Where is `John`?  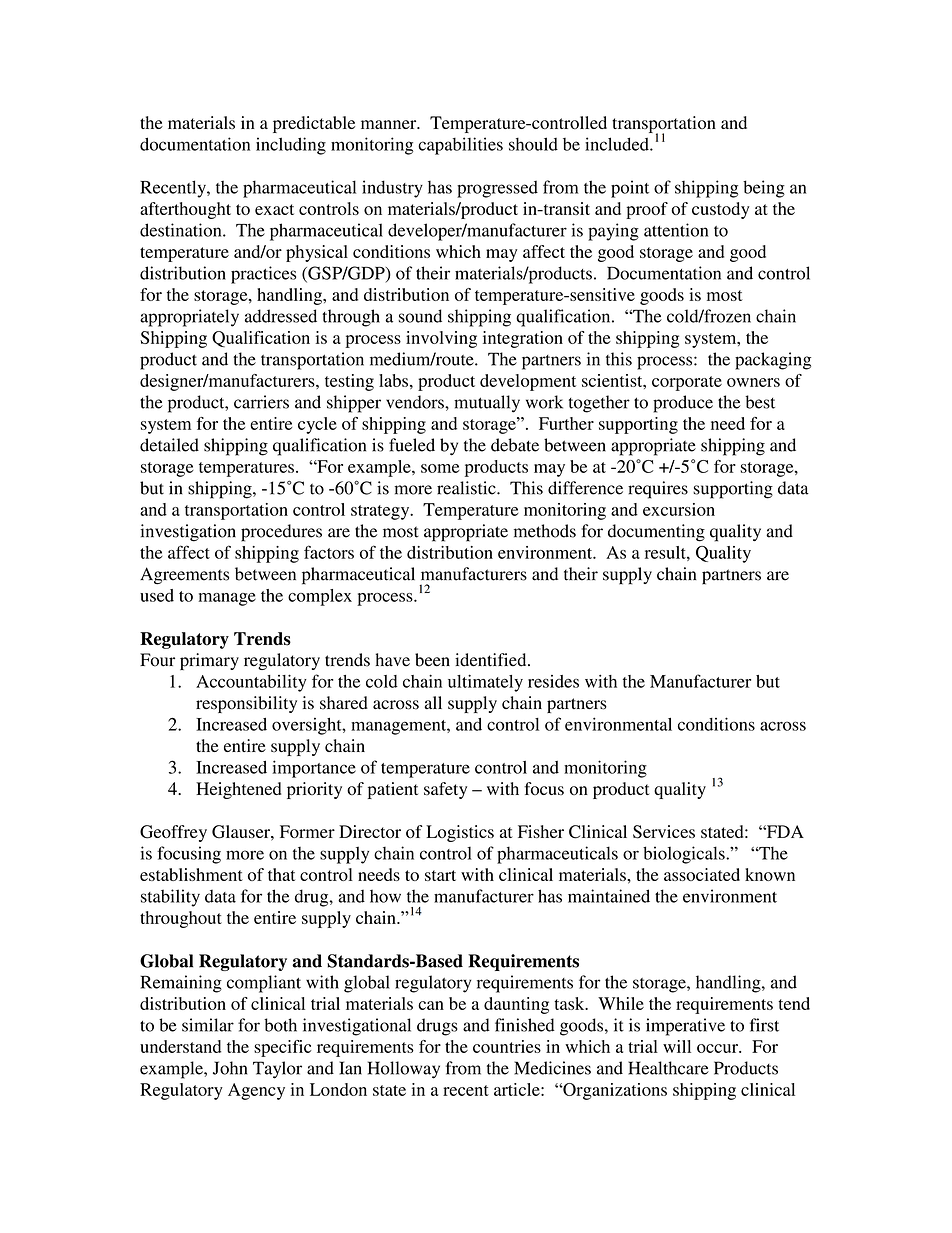
John is located at coordinates (230, 1068).
